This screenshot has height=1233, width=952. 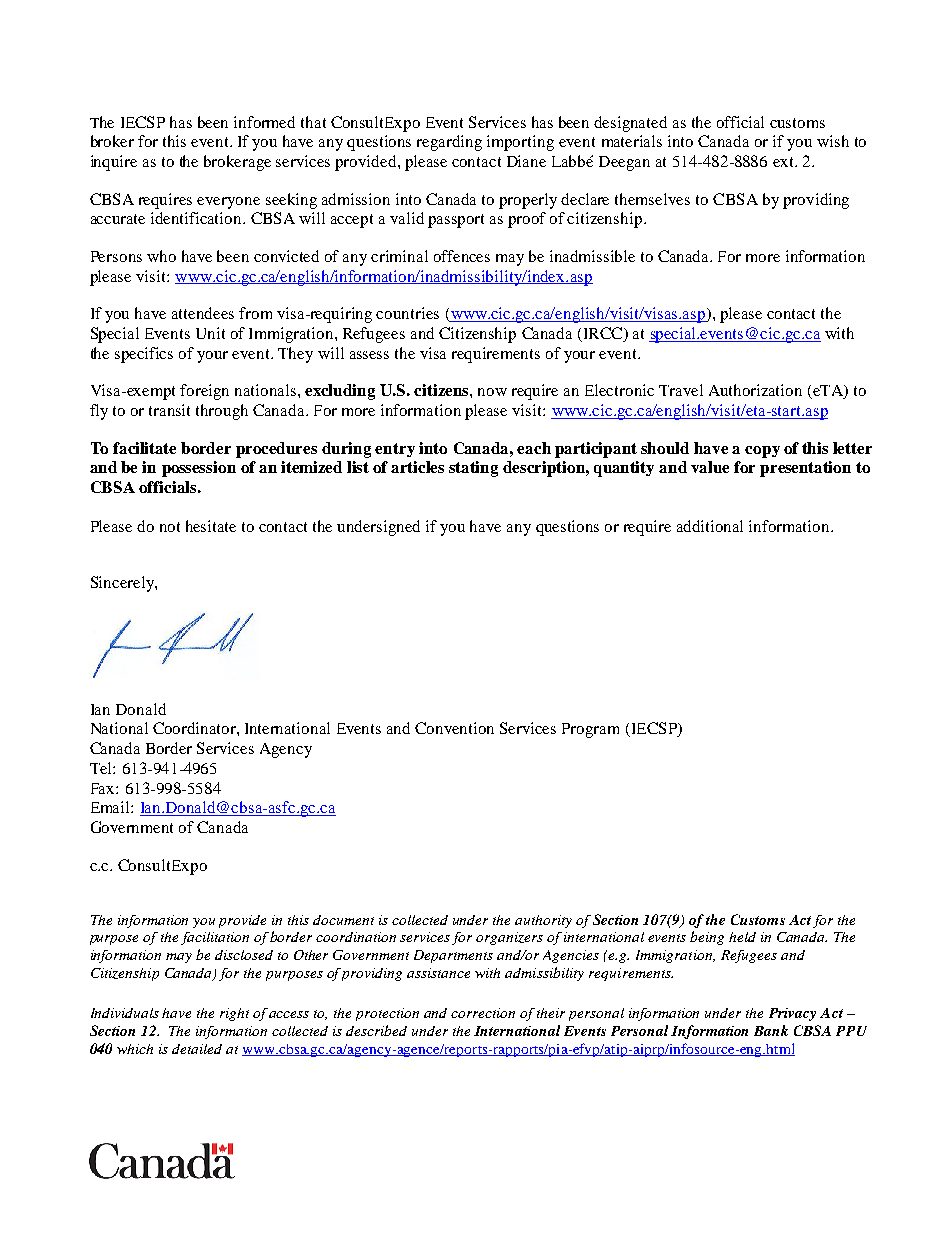 I want to click on Coordinator, so click(x=195, y=728).
